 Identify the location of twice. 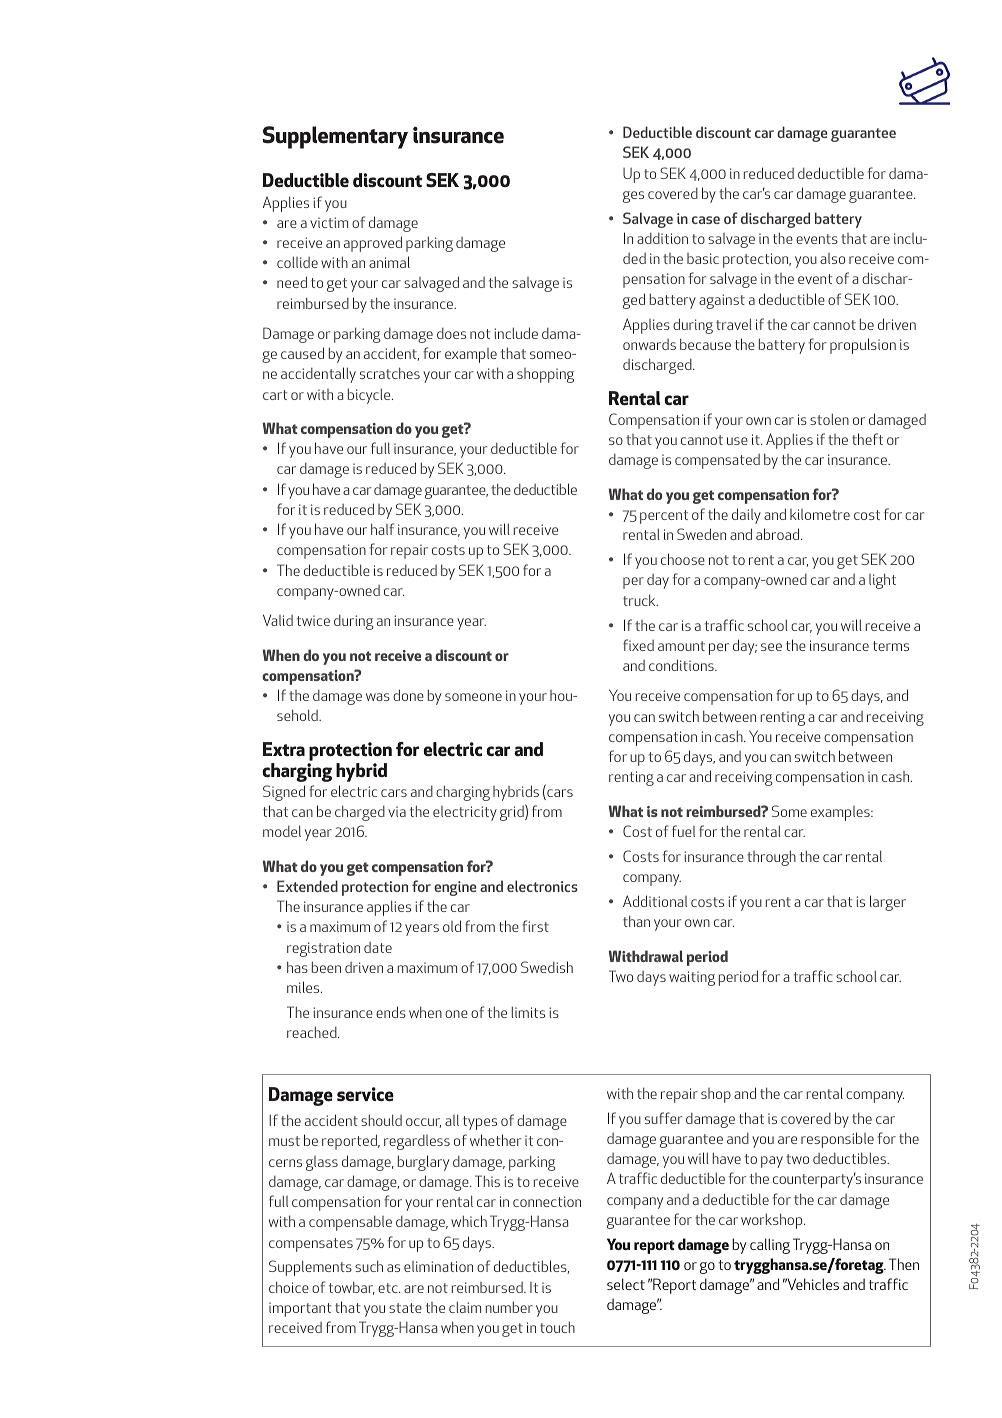
(313, 620).
